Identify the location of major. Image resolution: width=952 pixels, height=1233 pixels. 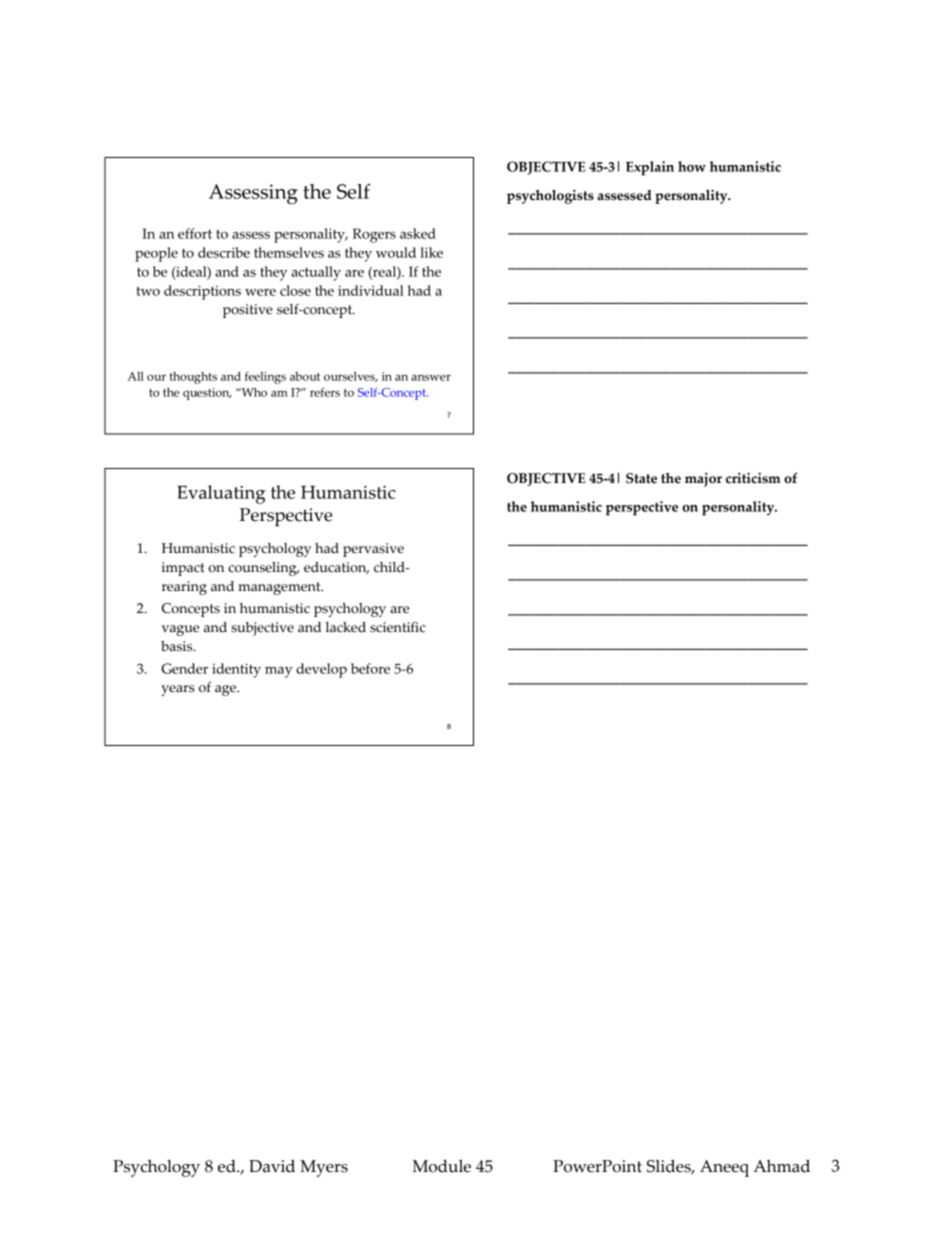
(703, 479).
